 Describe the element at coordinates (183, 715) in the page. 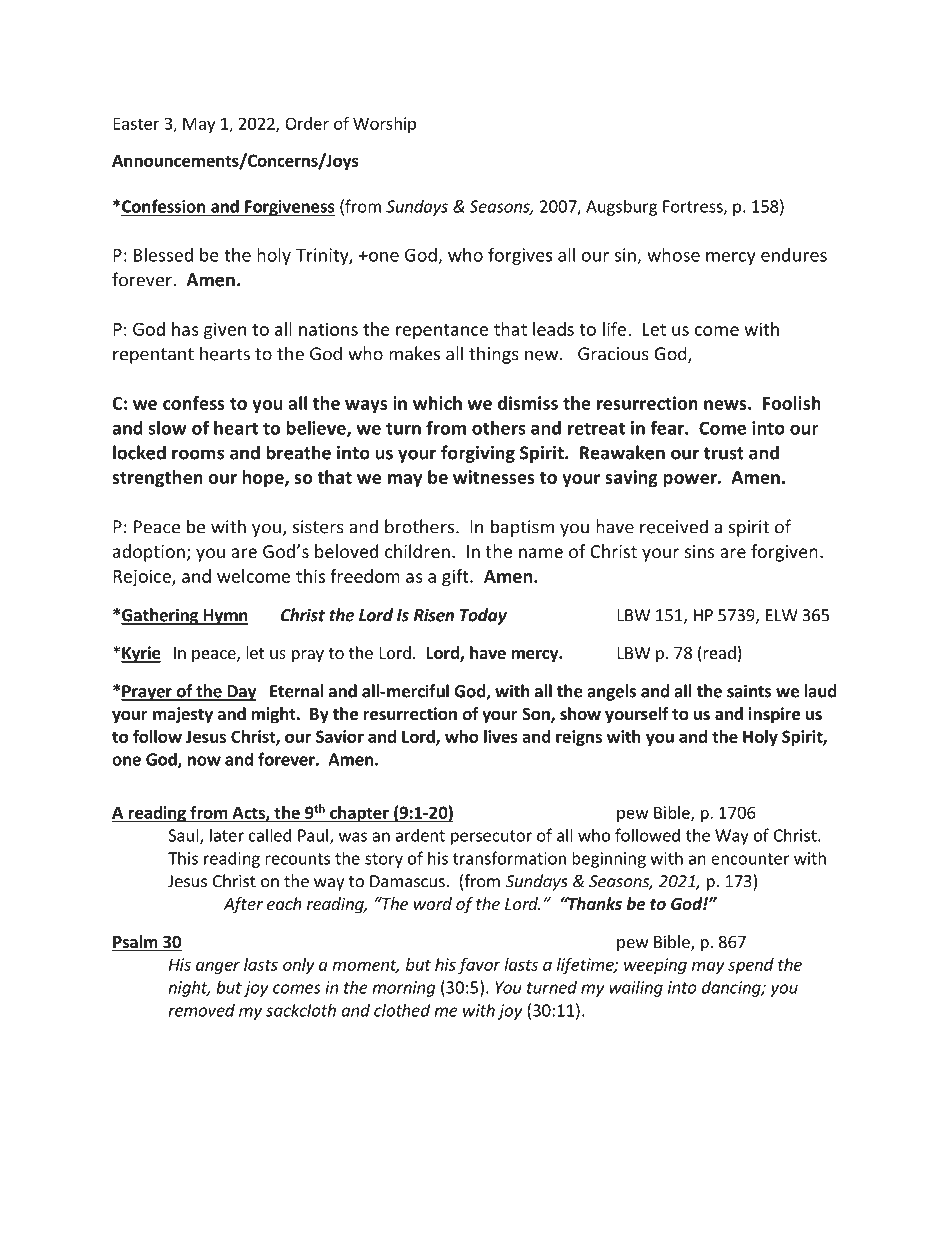

I see `majesty` at that location.
